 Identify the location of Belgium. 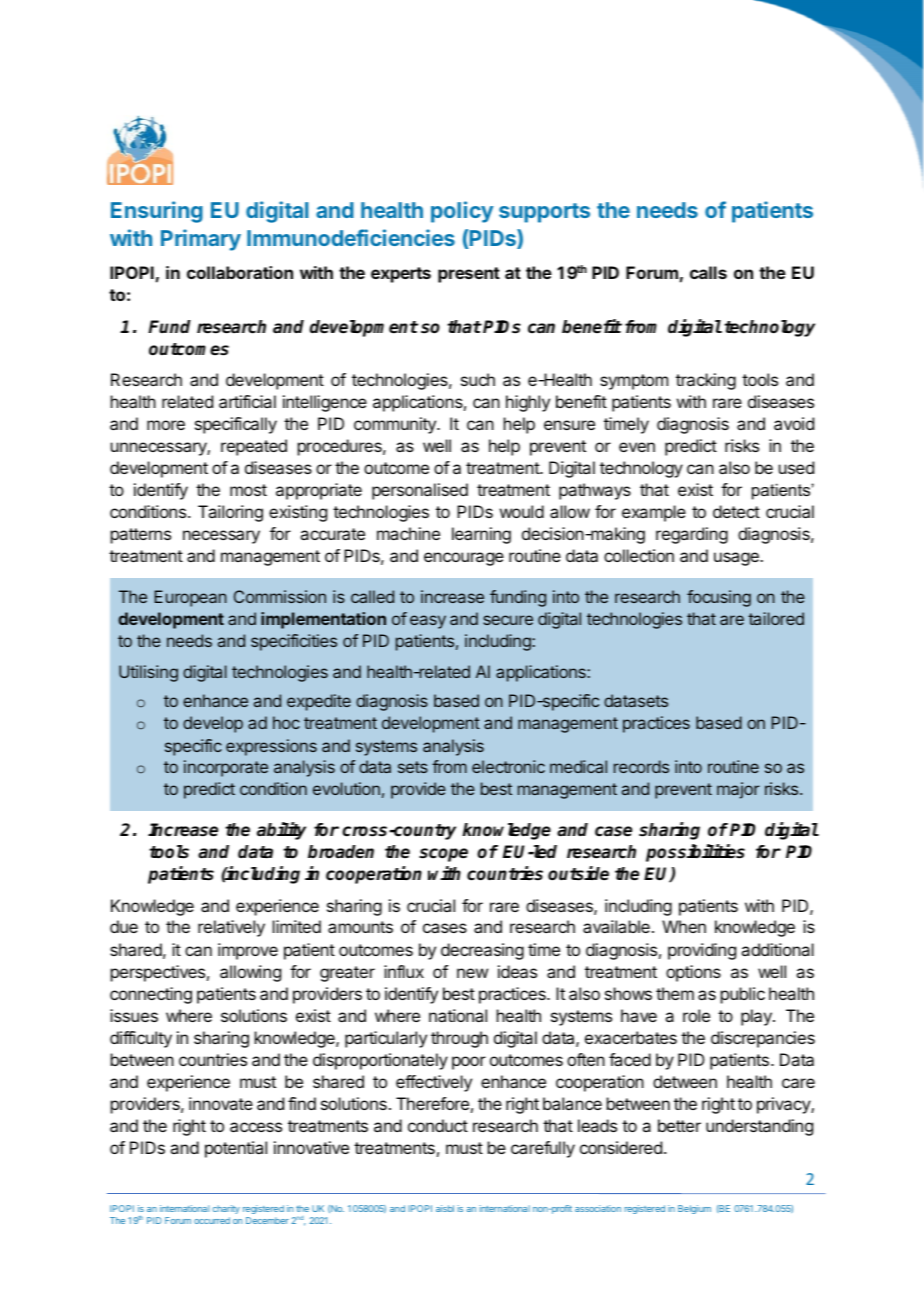
(694, 1209).
